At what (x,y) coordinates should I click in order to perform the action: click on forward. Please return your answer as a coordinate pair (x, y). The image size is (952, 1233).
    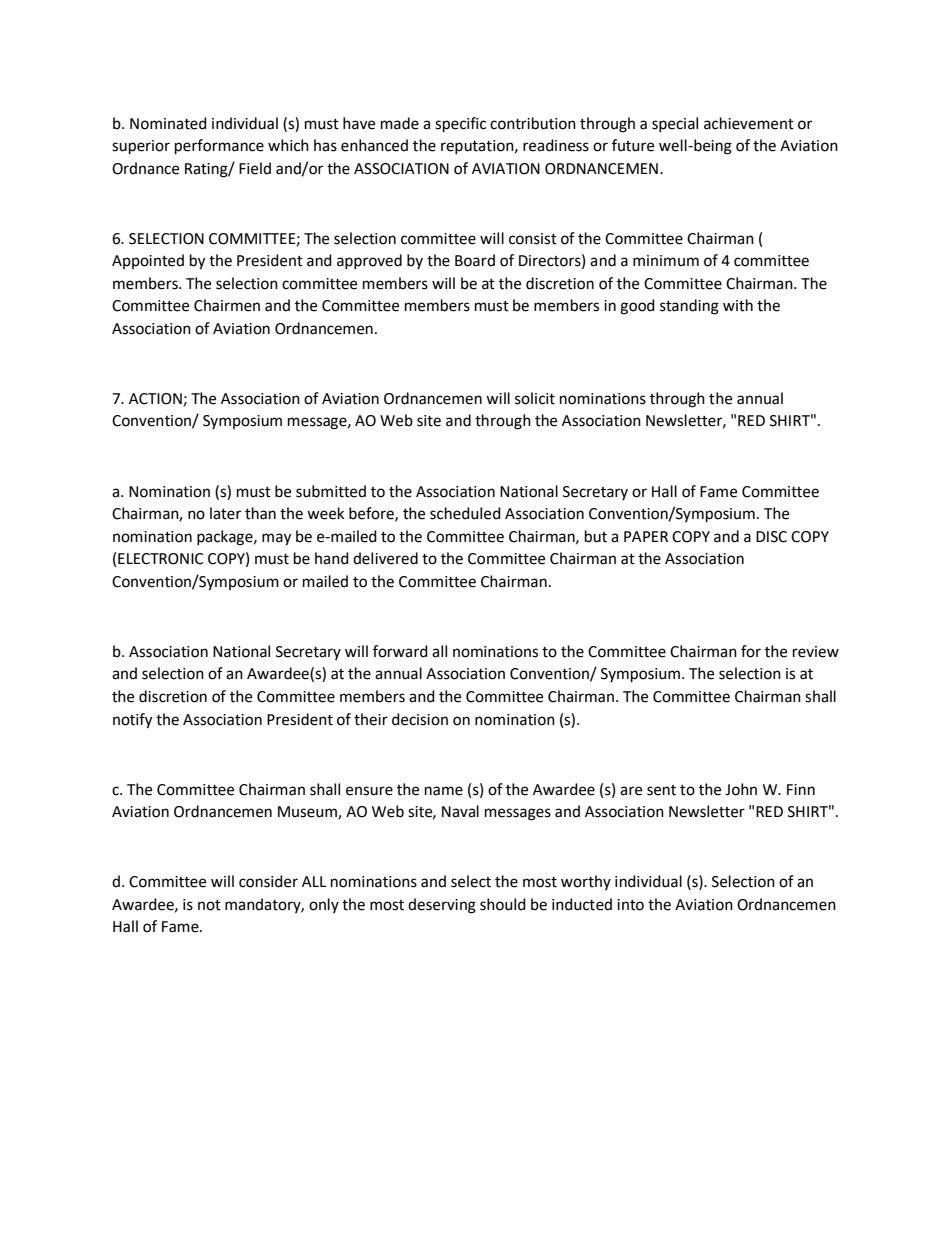
    Looking at the image, I should click on (400, 651).
